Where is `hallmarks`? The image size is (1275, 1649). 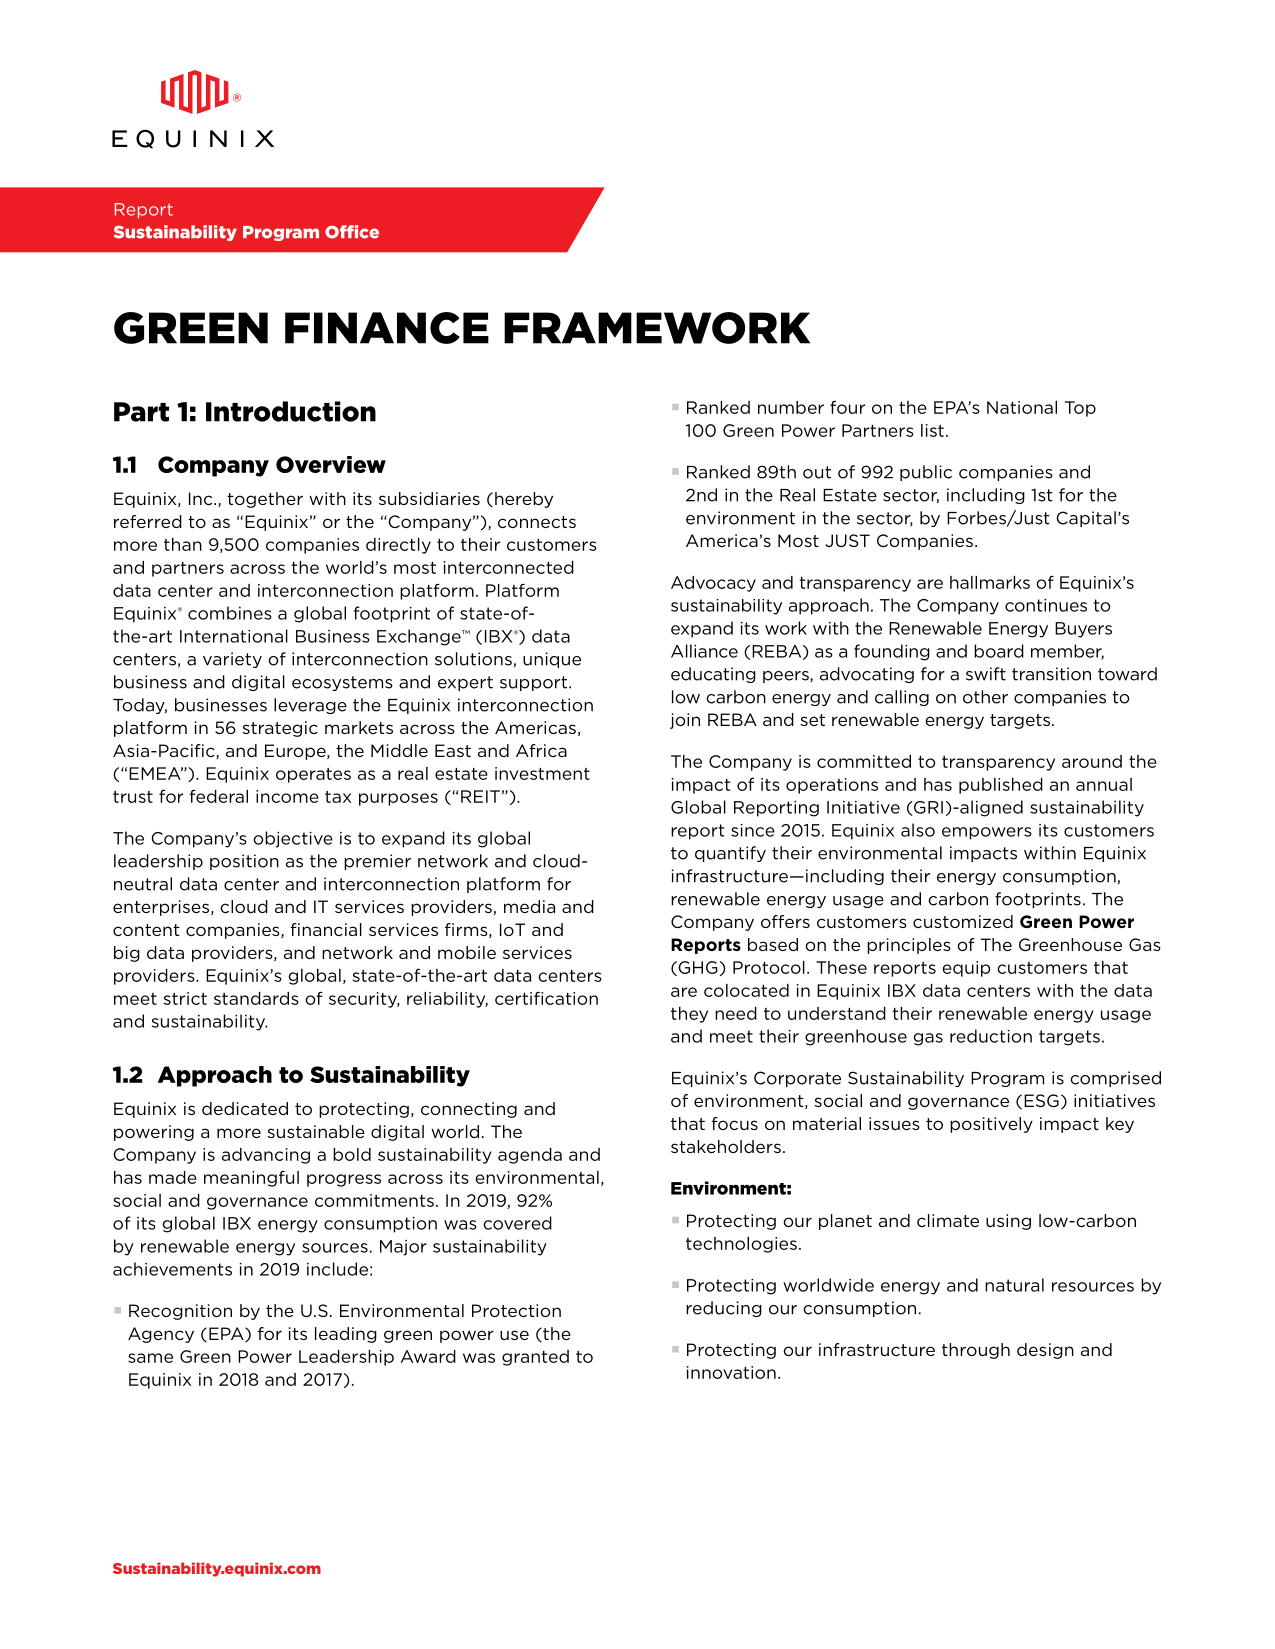
hallmarks is located at coordinates (990, 582).
